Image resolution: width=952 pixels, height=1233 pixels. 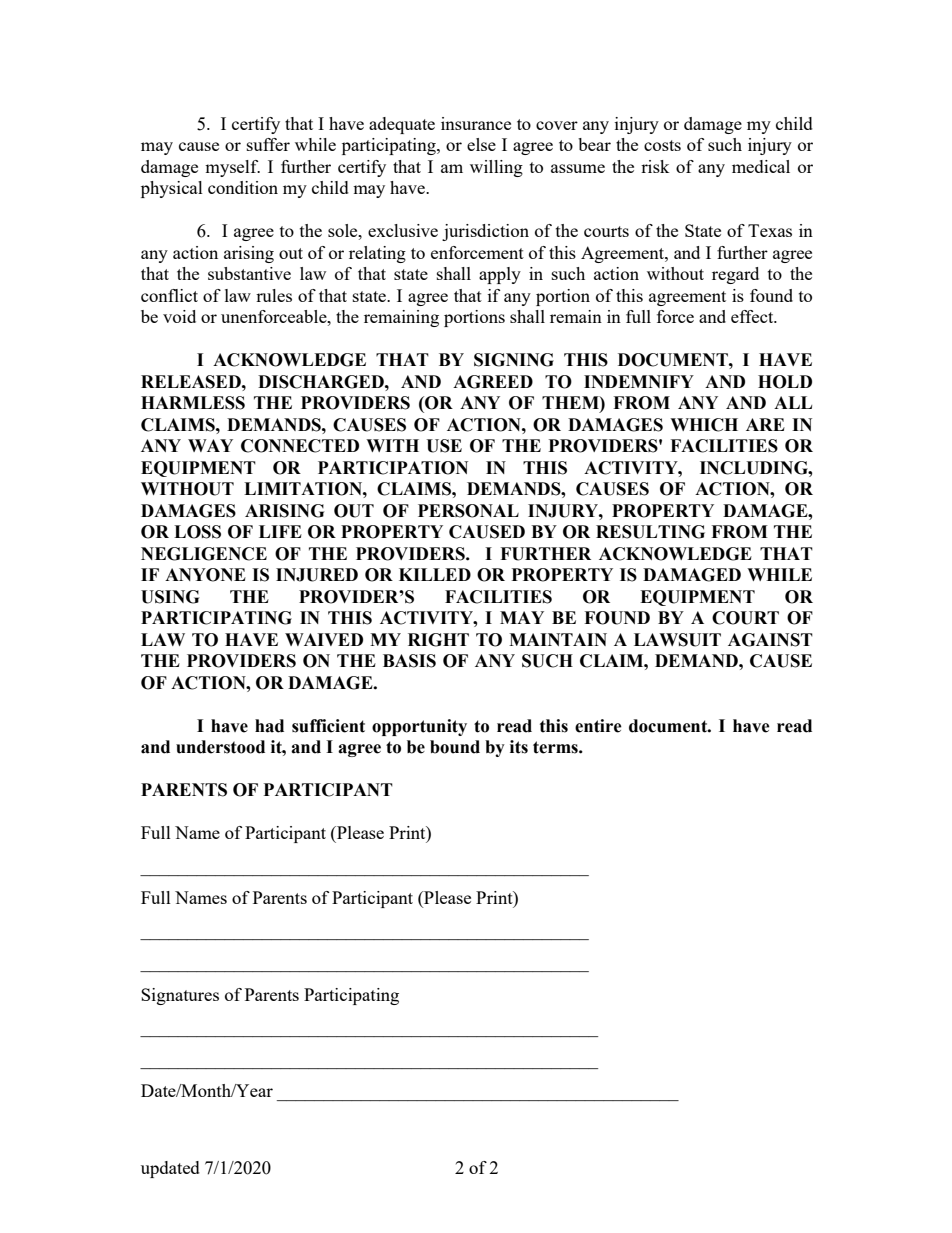 I want to click on costs, so click(x=662, y=145).
